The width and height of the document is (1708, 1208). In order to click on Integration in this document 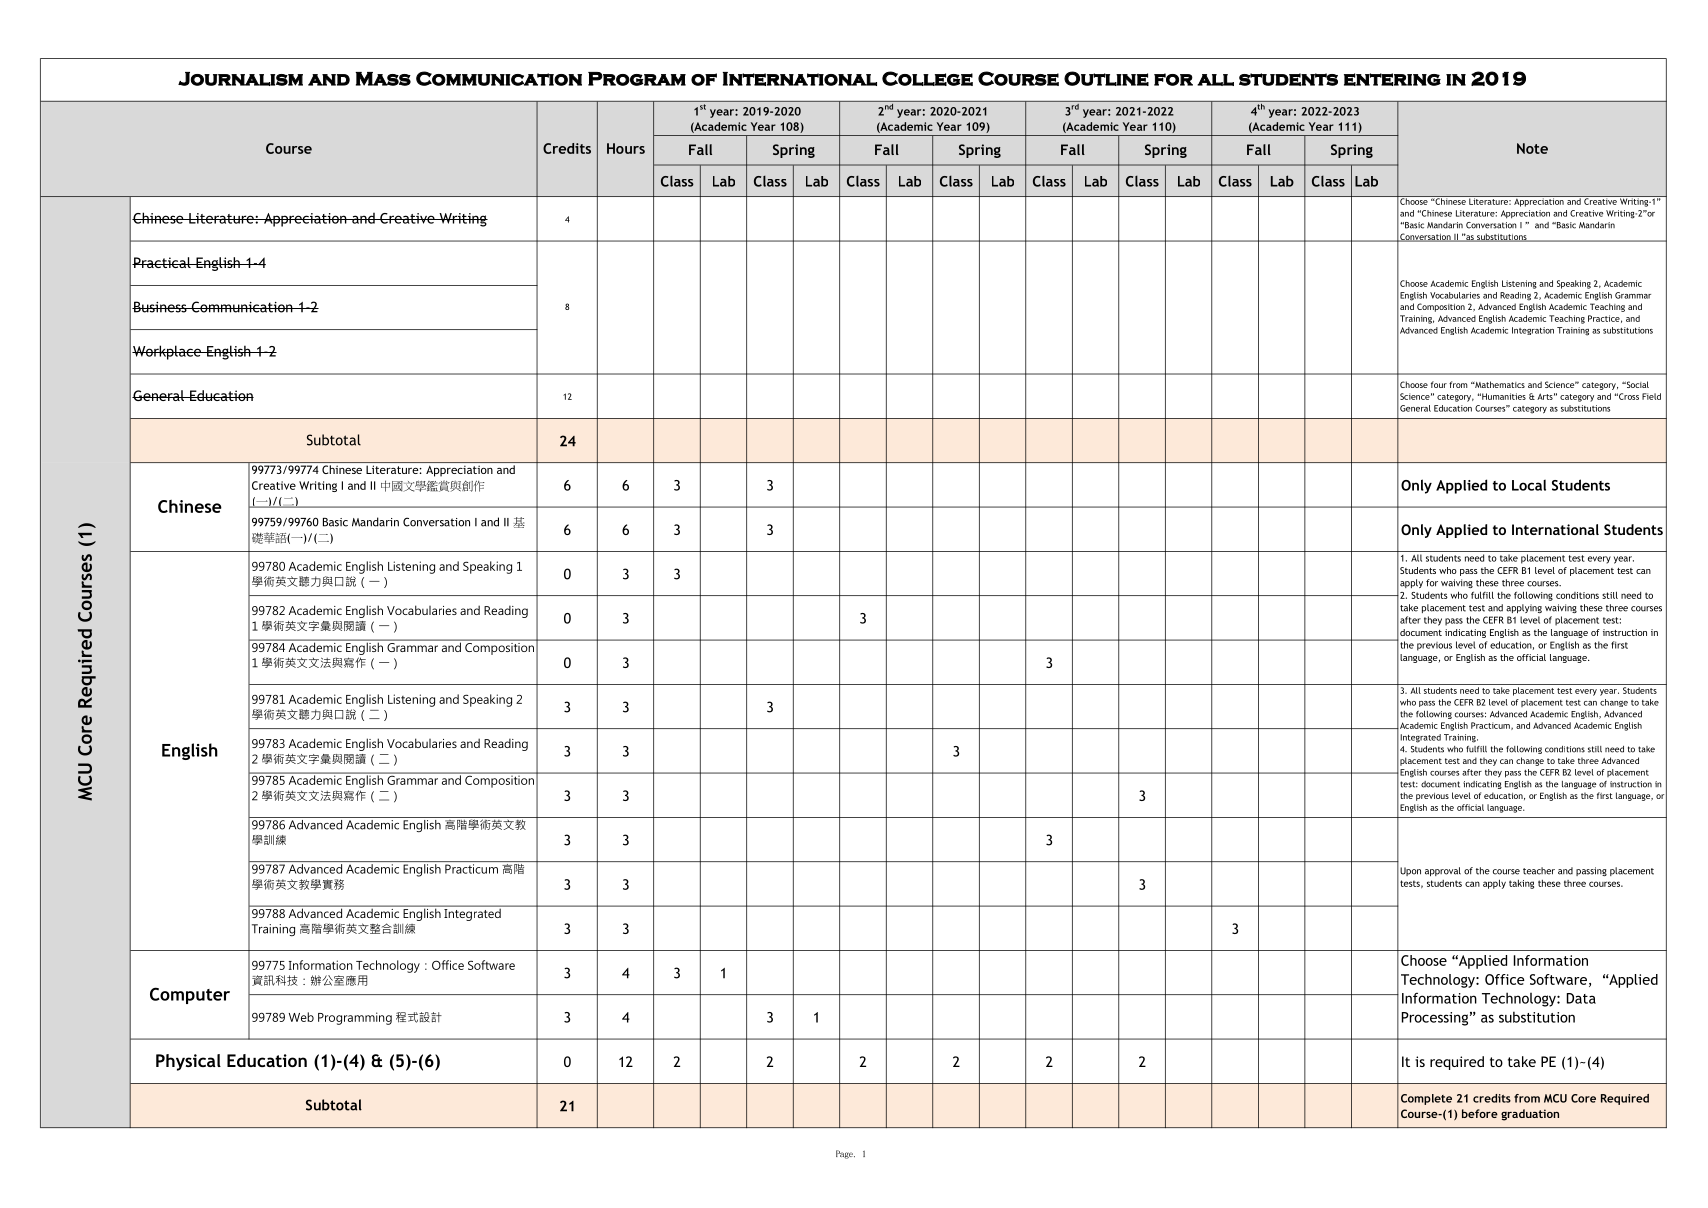, I will do `click(1533, 331)`.
